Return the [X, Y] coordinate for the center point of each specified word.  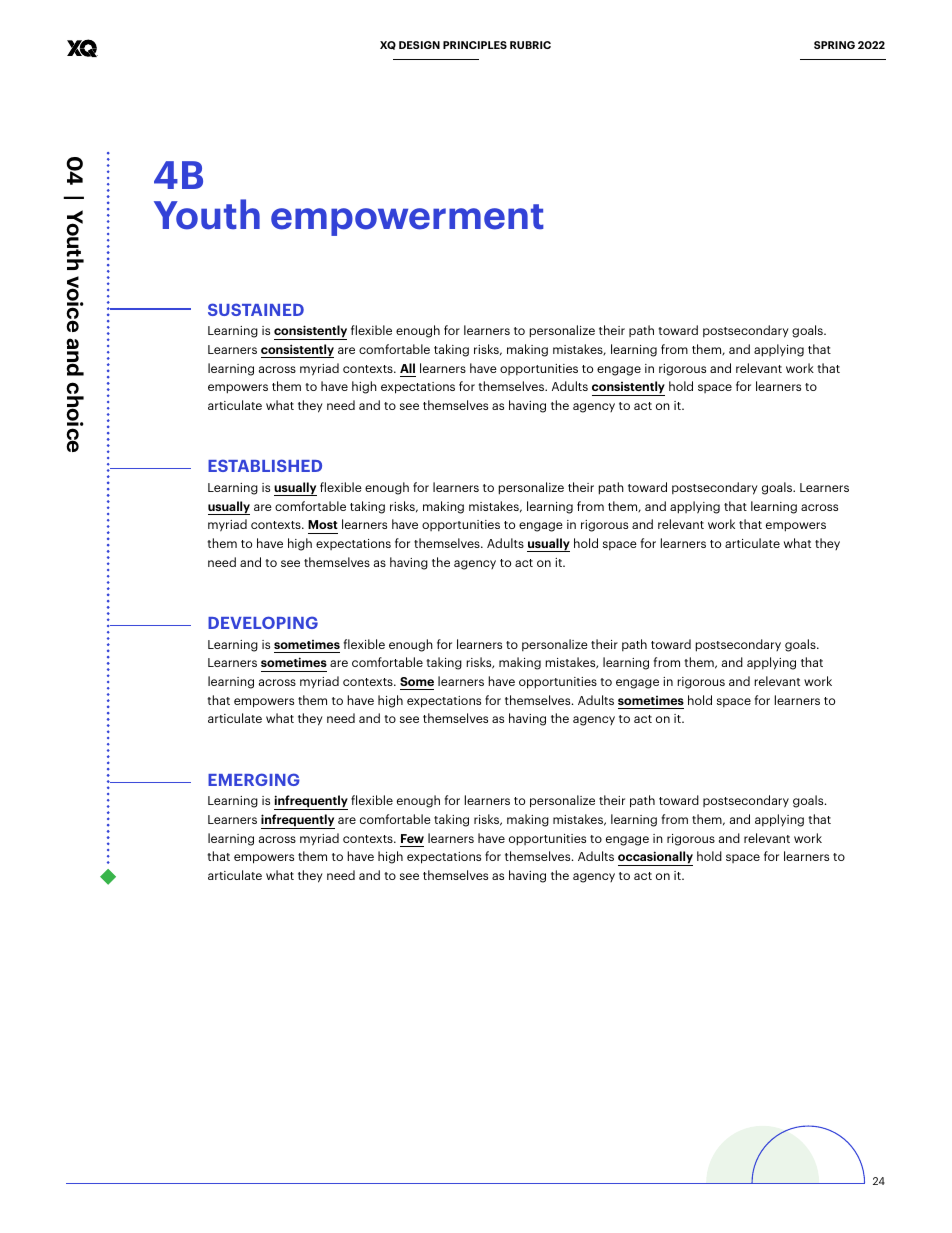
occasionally [655, 858]
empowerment [407, 220]
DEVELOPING [263, 622]
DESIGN [419, 45]
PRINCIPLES [475, 45]
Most [323, 524]
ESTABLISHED [265, 465]
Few [412, 838]
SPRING [834, 45]
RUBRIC [530, 45]
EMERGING [254, 779]
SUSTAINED [256, 309]
